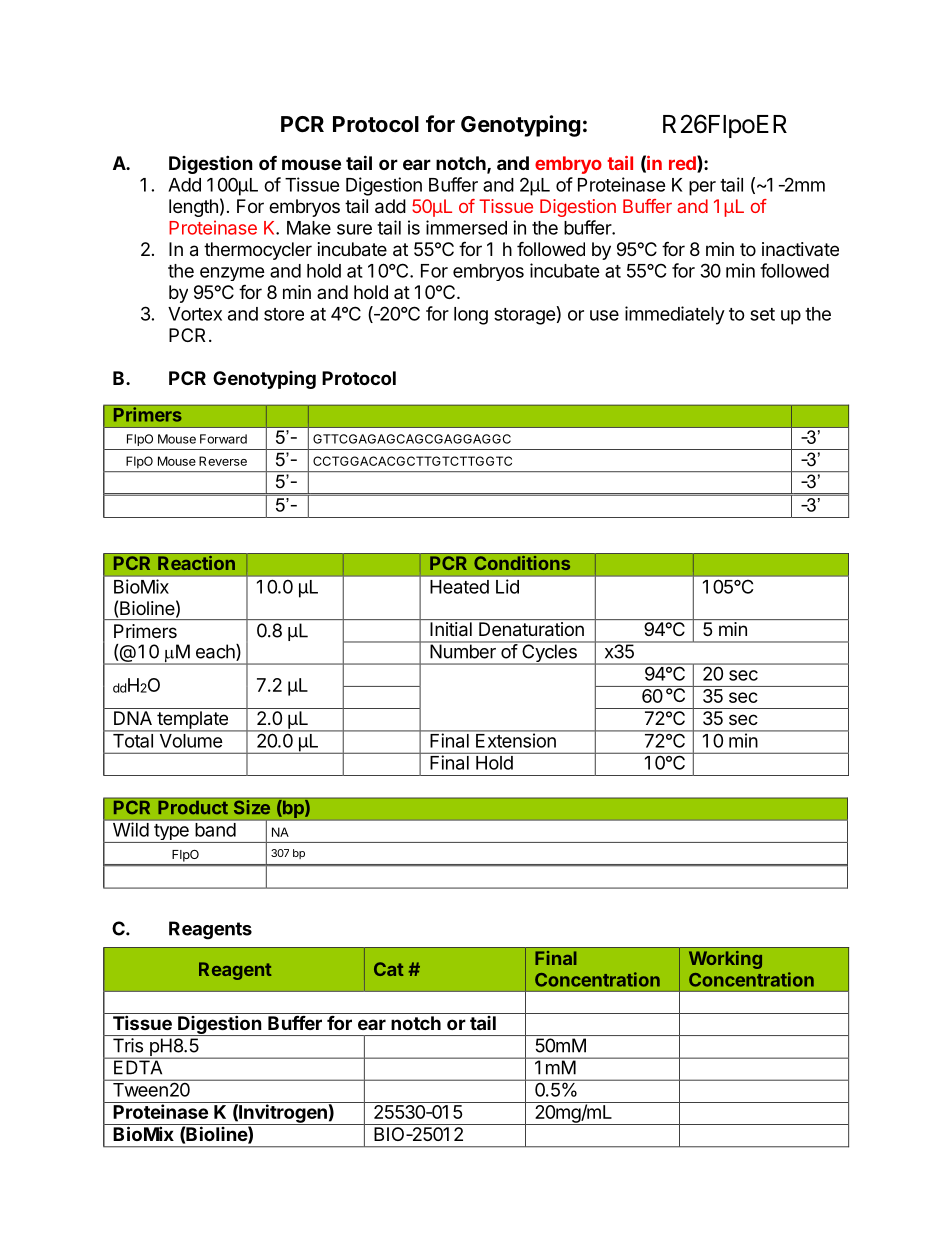  I want to click on Cycles, so click(549, 653).
